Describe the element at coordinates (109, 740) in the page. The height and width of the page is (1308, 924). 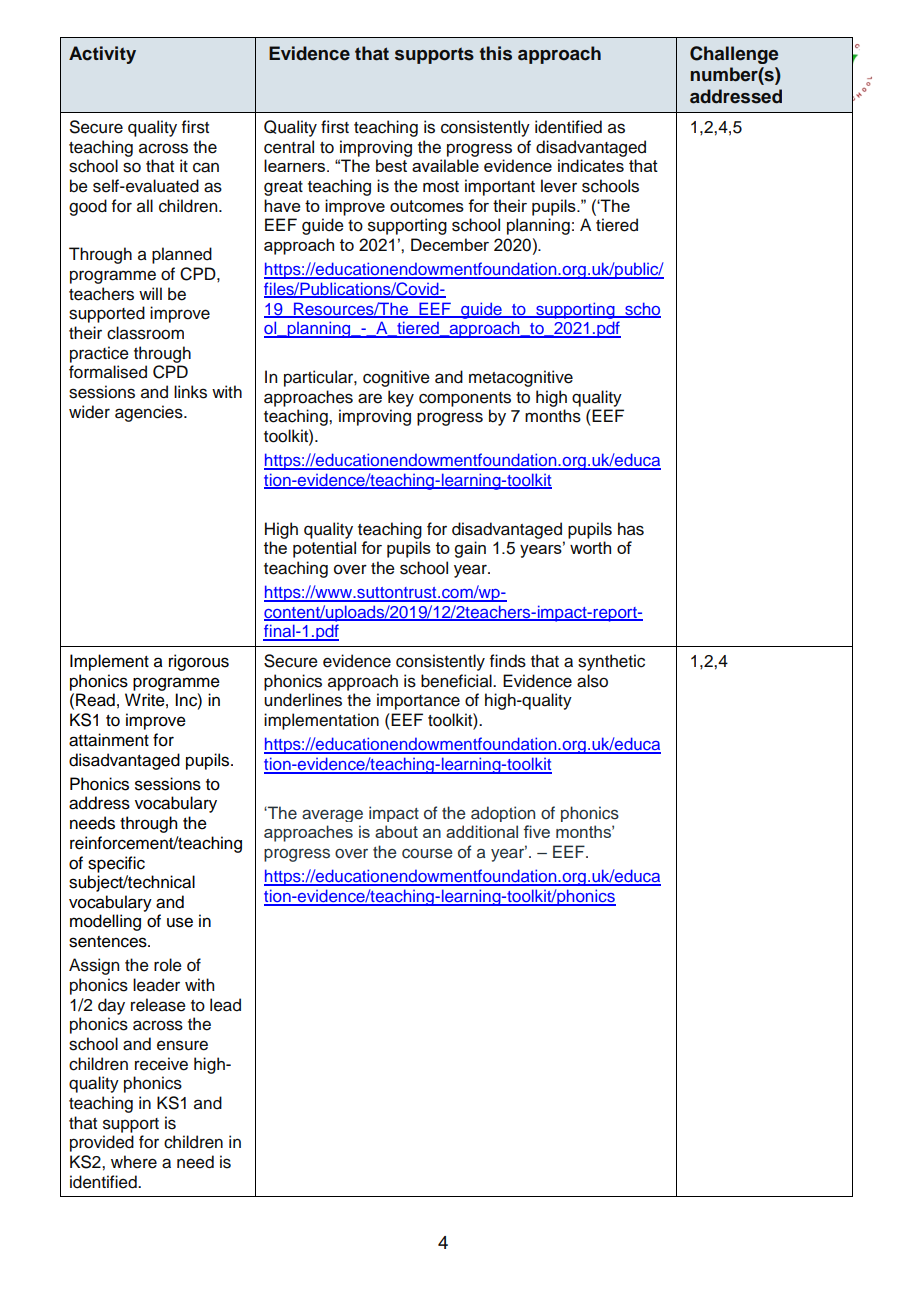
I see `attainment` at that location.
